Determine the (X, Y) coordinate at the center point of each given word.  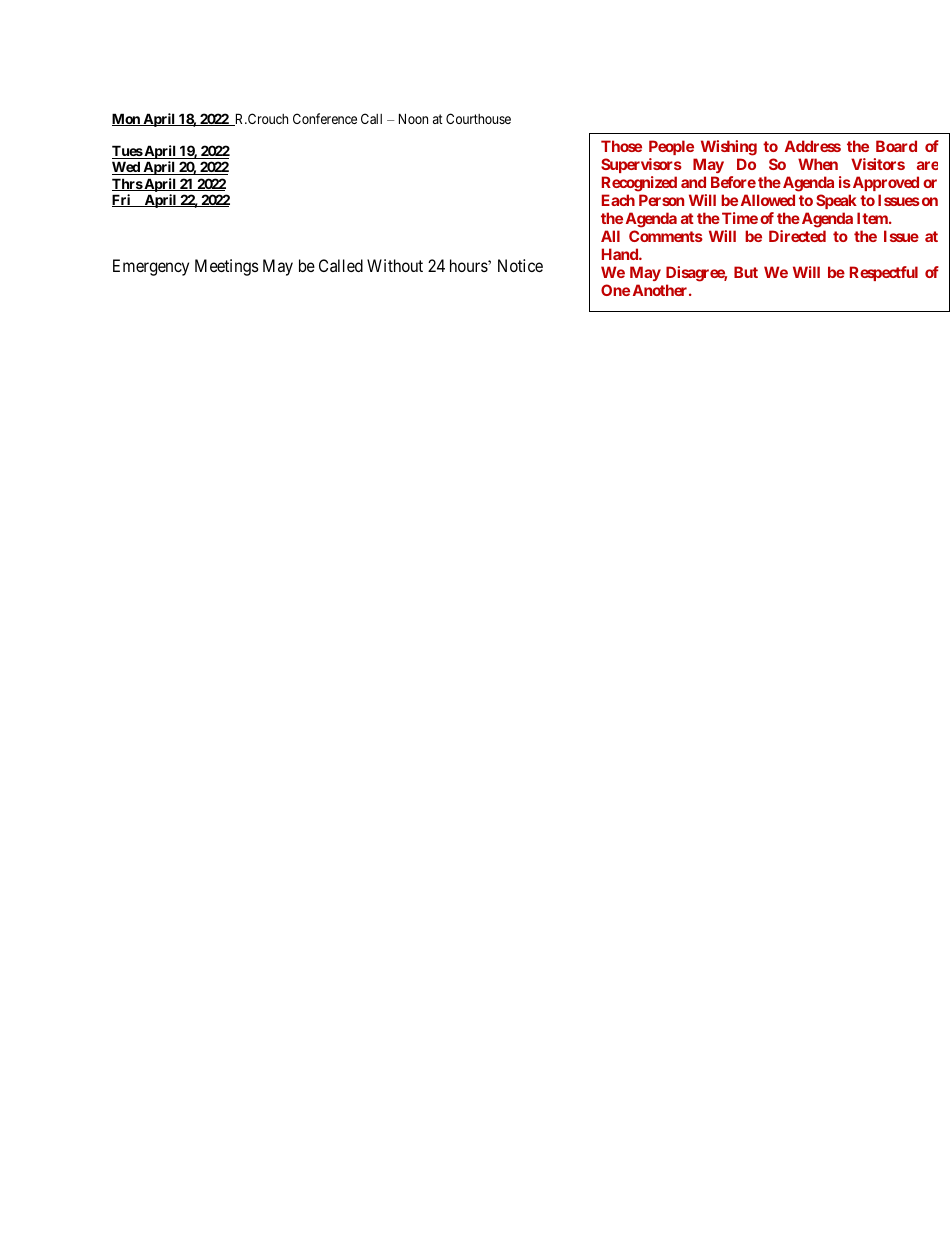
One (615, 290)
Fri (122, 200)
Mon (127, 119)
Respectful (884, 273)
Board (896, 146)
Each (618, 200)
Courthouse (478, 118)
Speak (836, 201)
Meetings (227, 267)
